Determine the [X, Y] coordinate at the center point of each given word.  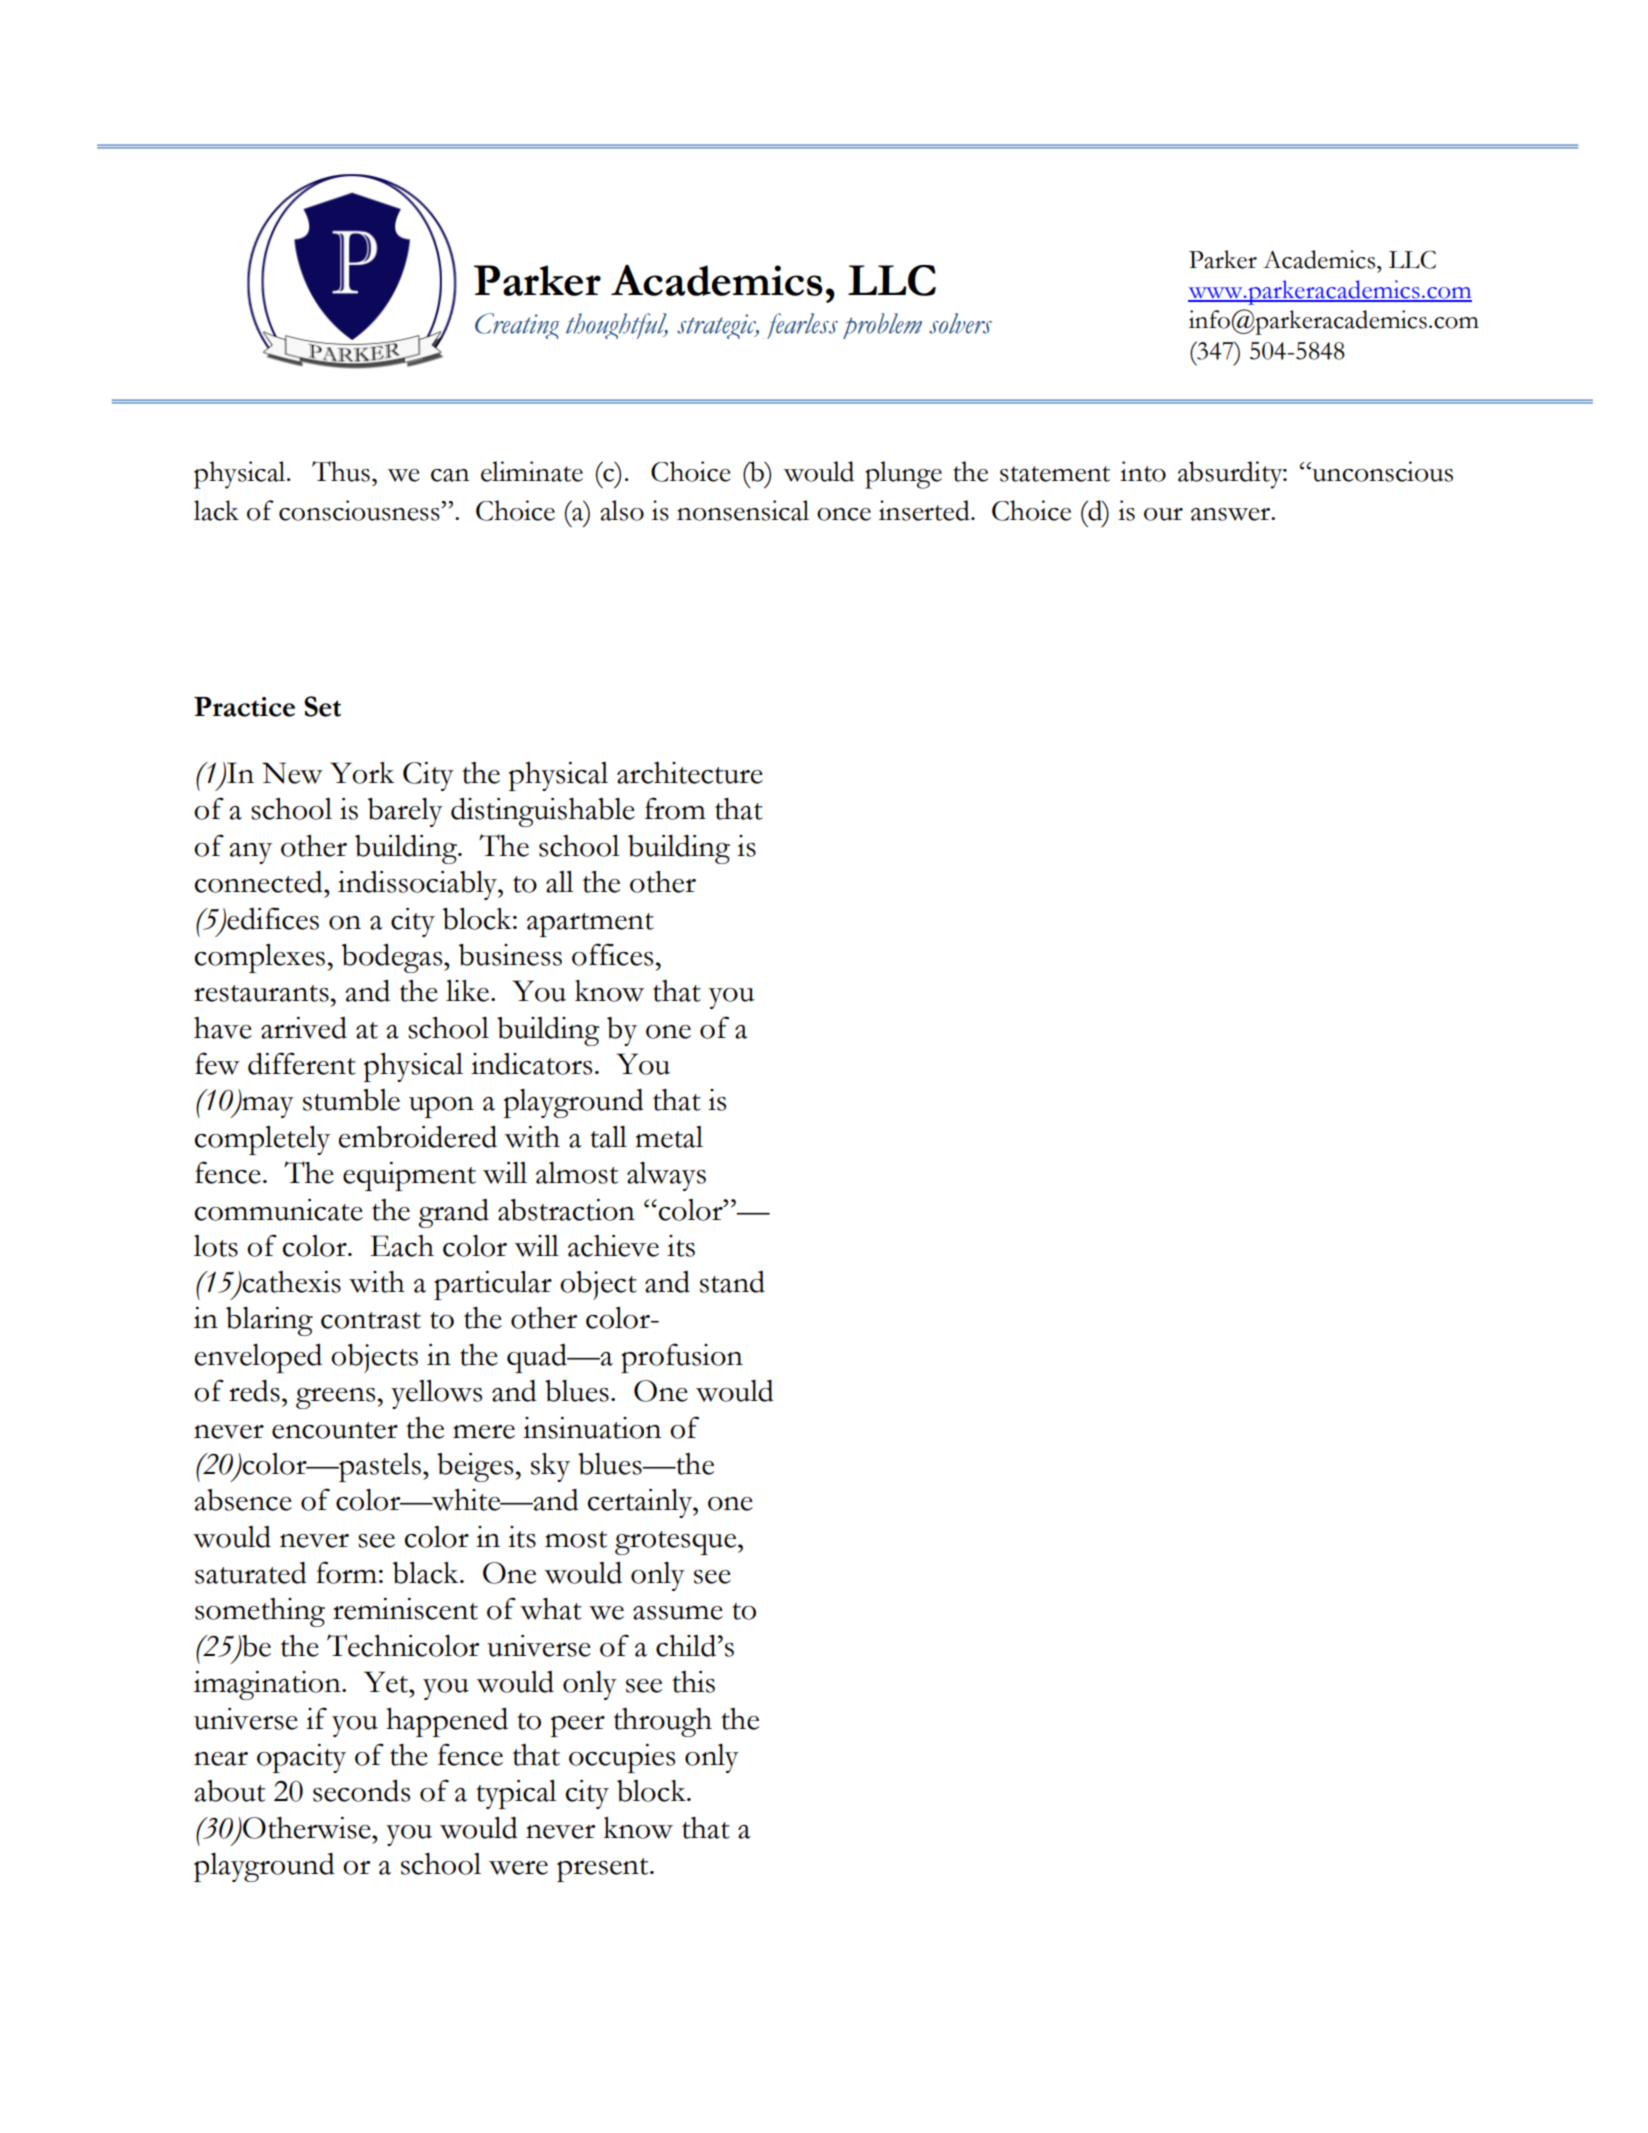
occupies [622, 1758]
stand [732, 1282]
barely [405, 812]
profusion [682, 1358]
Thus [341, 471]
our [1163, 514]
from [675, 808]
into [1143, 471]
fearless [800, 326]
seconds [361, 1791]
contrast [371, 1320]
